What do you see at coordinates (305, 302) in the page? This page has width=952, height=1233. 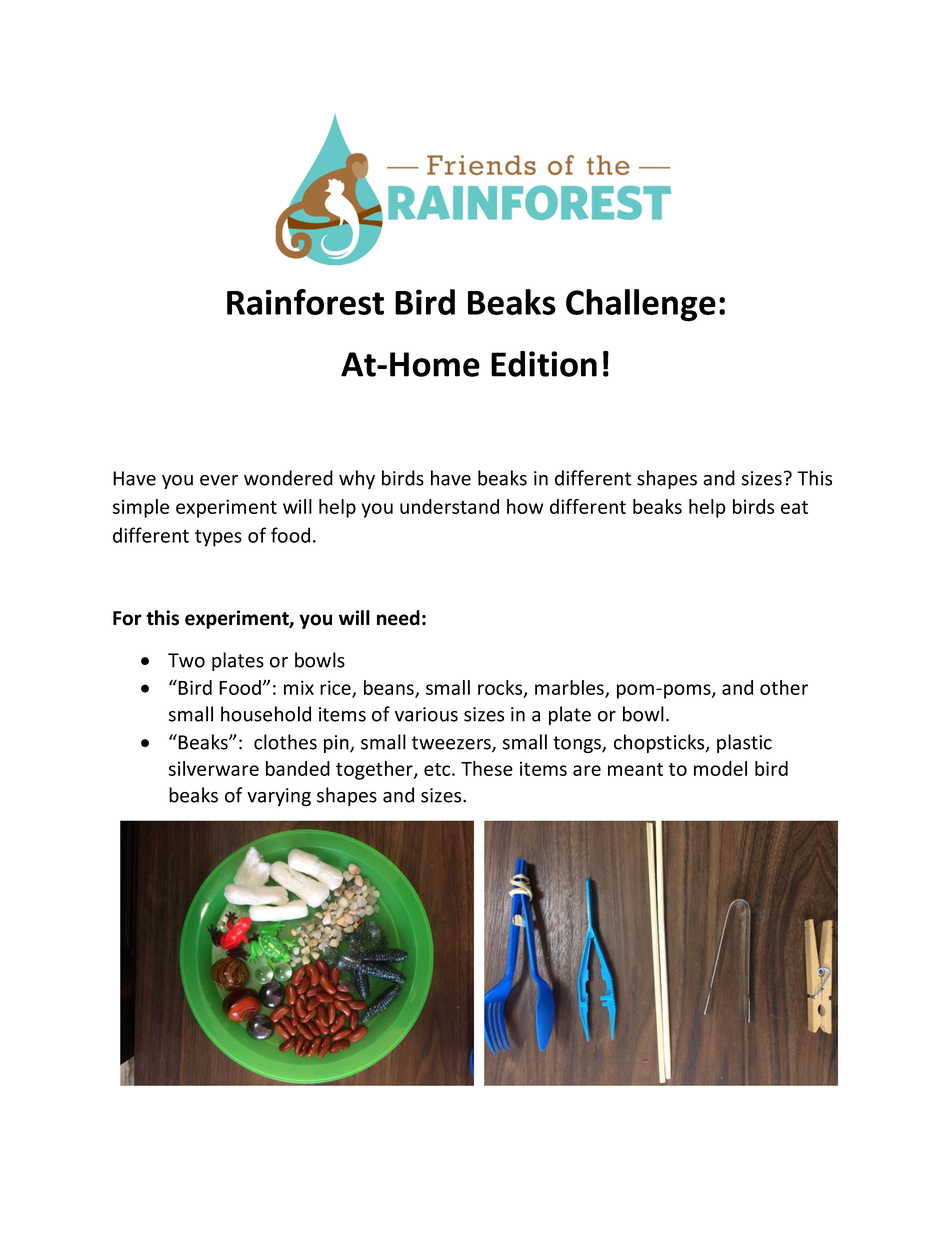 I see `Rainforest` at bounding box center [305, 302].
